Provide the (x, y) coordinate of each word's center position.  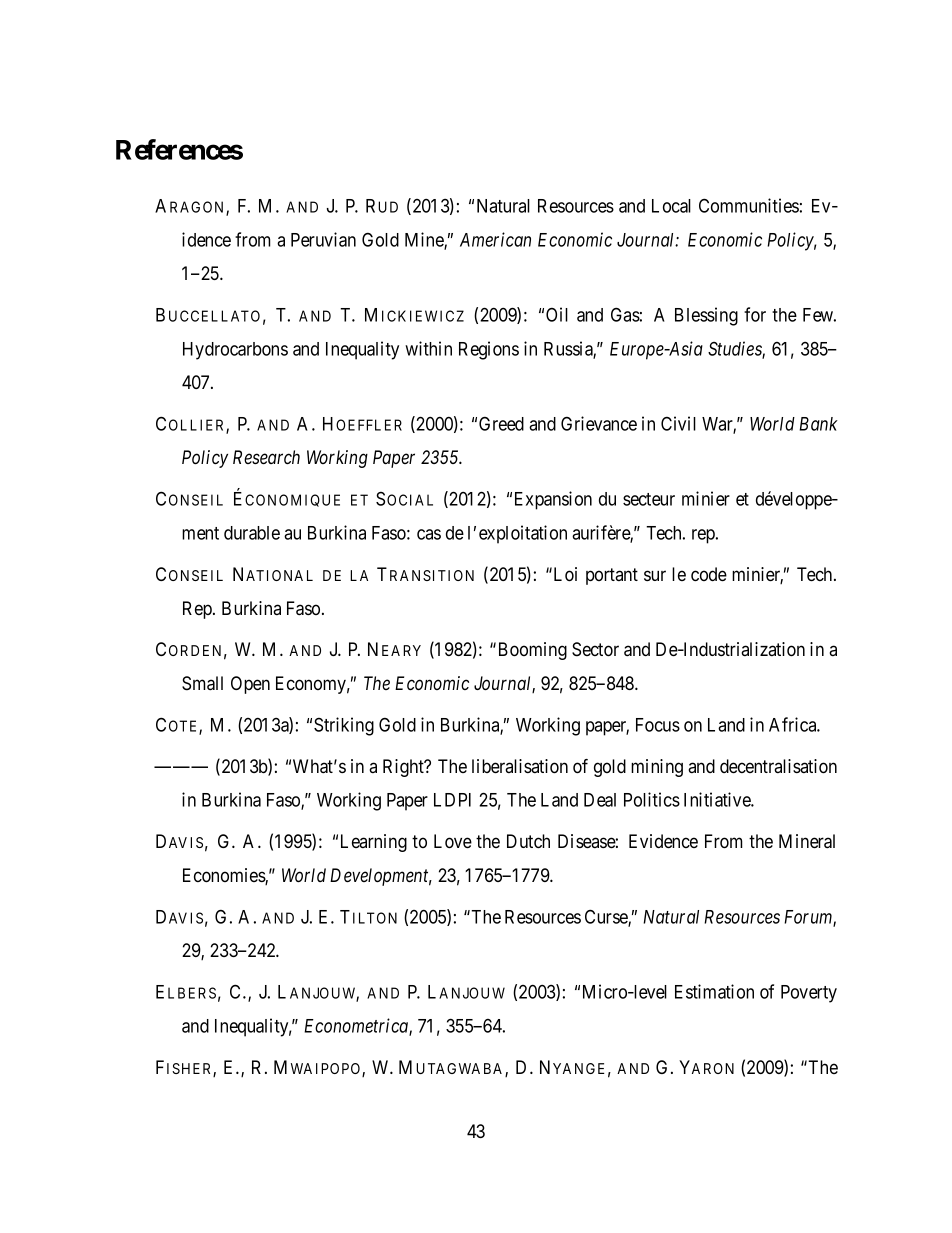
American (495, 239)
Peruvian (323, 239)
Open (250, 685)
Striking (344, 726)
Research (266, 457)
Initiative (718, 799)
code (709, 574)
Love (453, 841)
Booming (533, 651)
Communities (749, 205)
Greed (501, 424)
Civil (678, 423)
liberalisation (520, 766)
